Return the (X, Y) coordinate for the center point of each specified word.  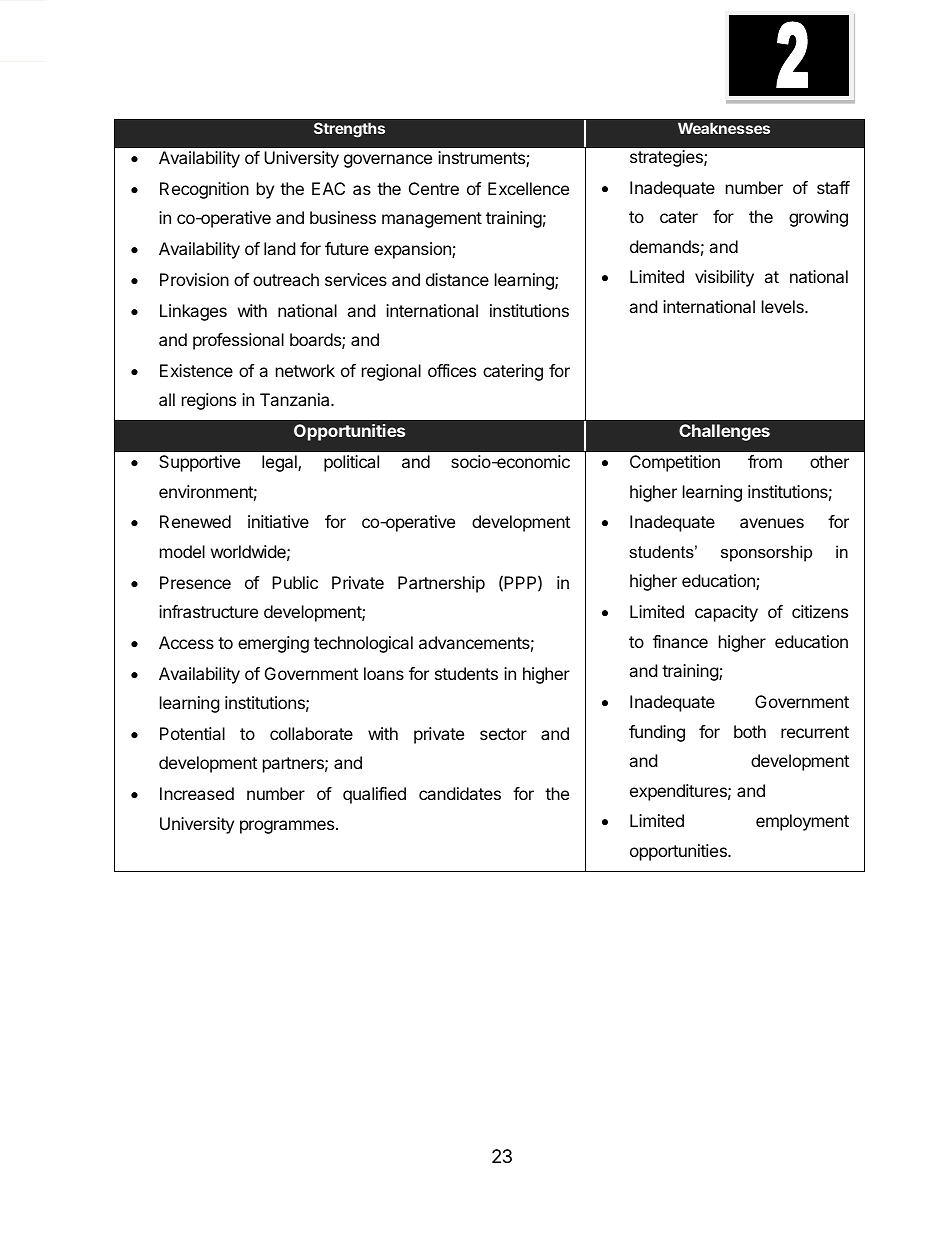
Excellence (528, 188)
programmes (287, 827)
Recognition (204, 190)
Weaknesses (724, 128)
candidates (460, 793)
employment (802, 822)
